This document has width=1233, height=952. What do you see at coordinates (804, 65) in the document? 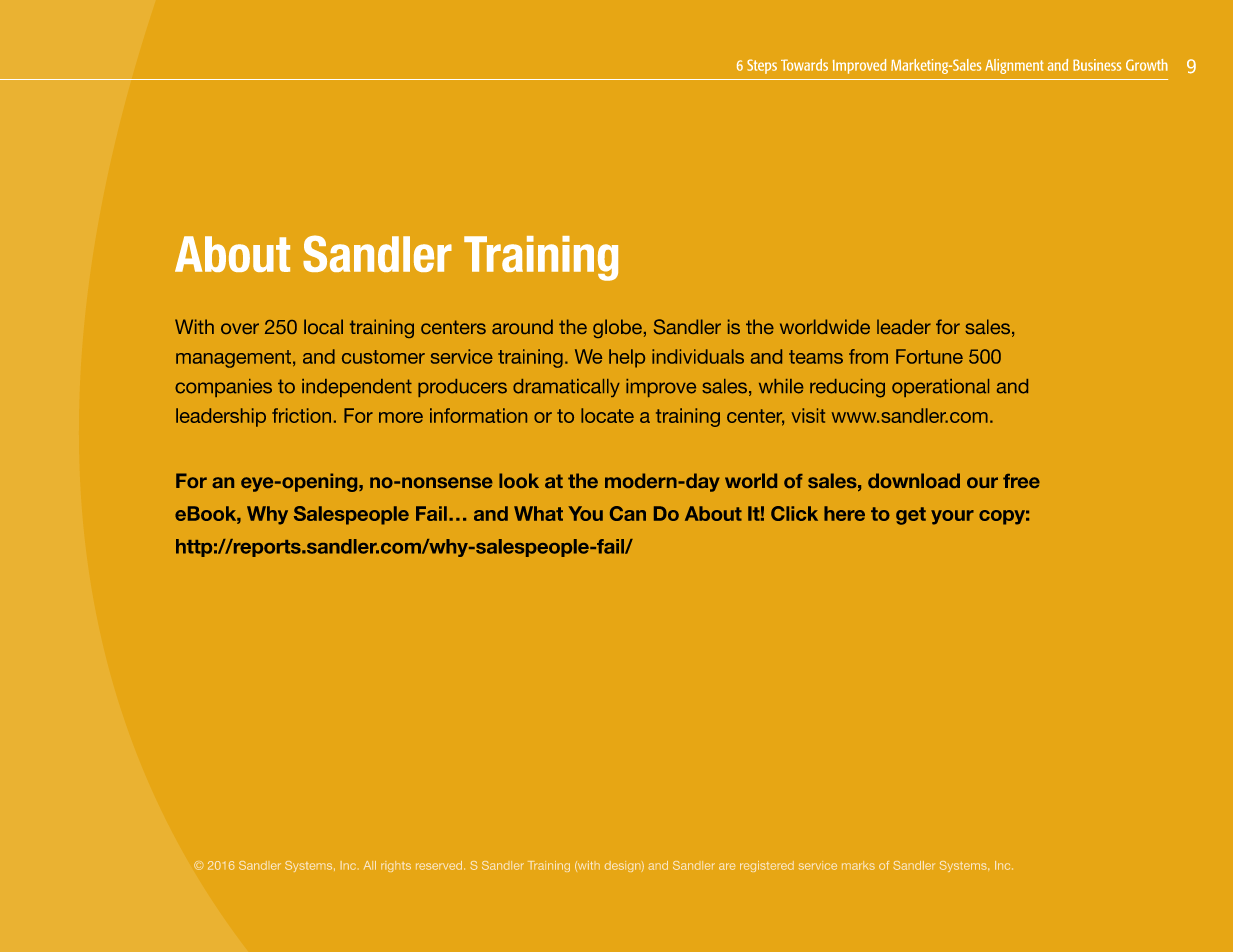
I see `Towards` at bounding box center [804, 65].
